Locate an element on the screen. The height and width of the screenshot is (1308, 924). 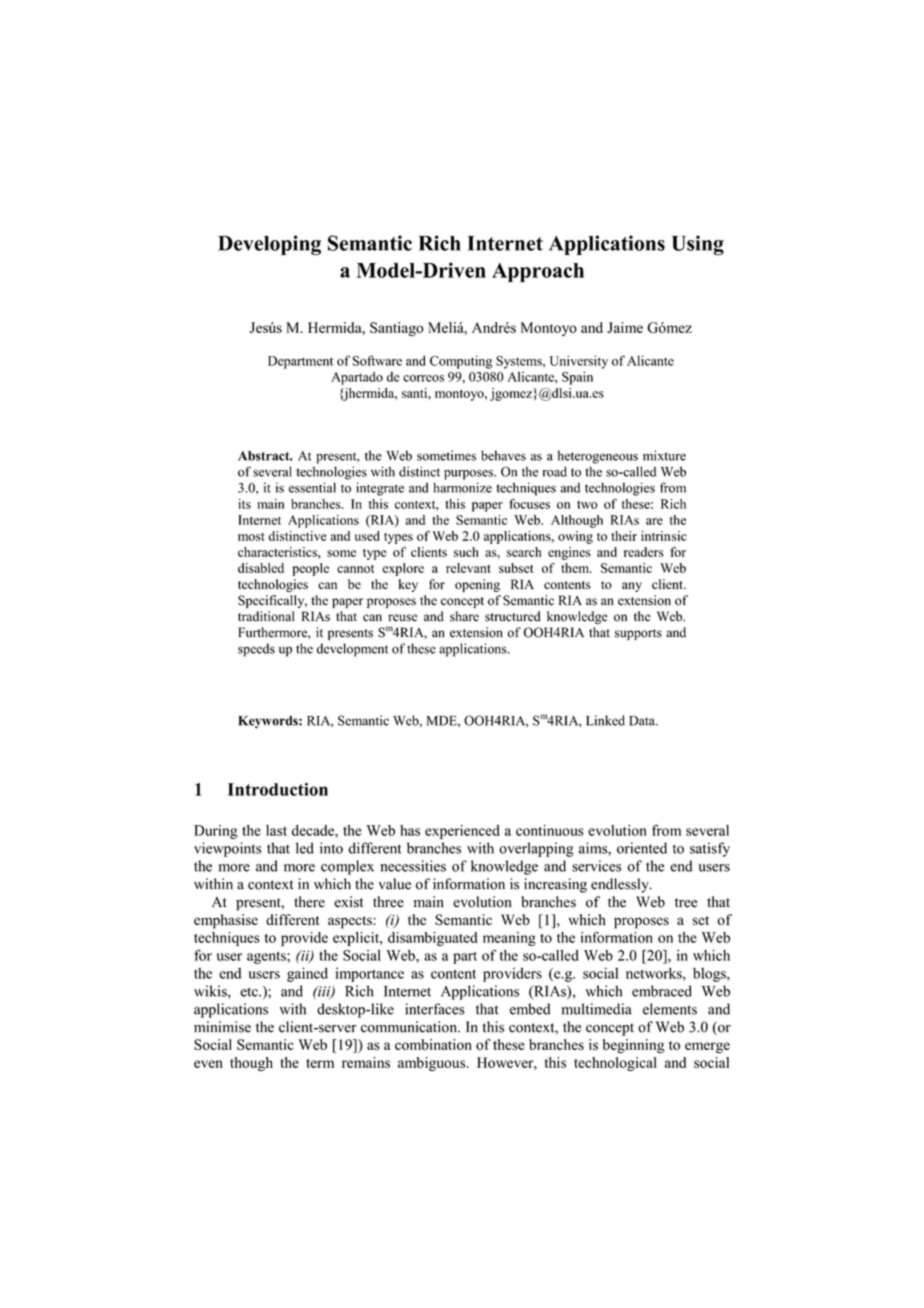
minimise is located at coordinates (222, 1027).
